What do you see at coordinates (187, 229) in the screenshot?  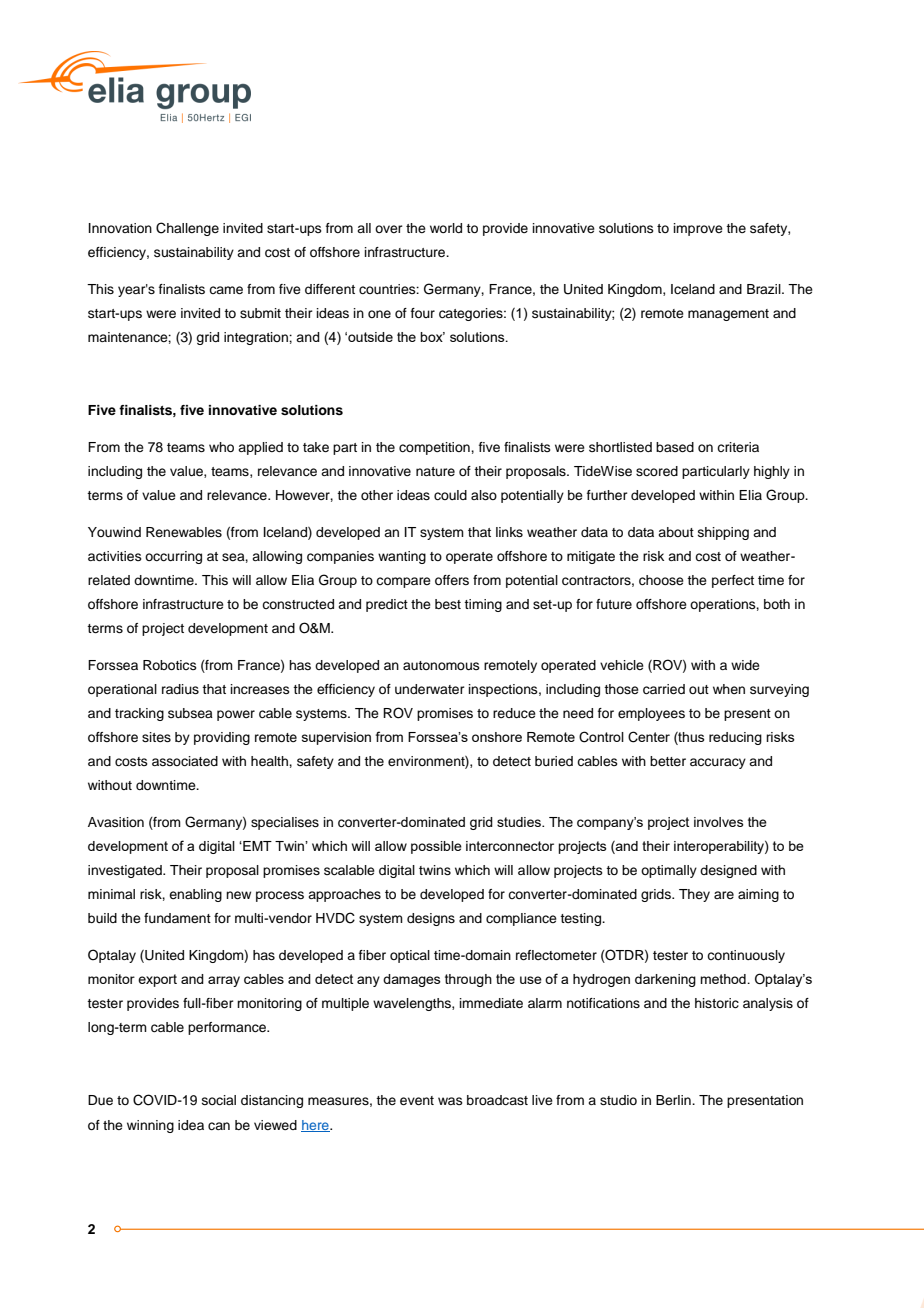 I see `Challenge` at bounding box center [187, 229].
